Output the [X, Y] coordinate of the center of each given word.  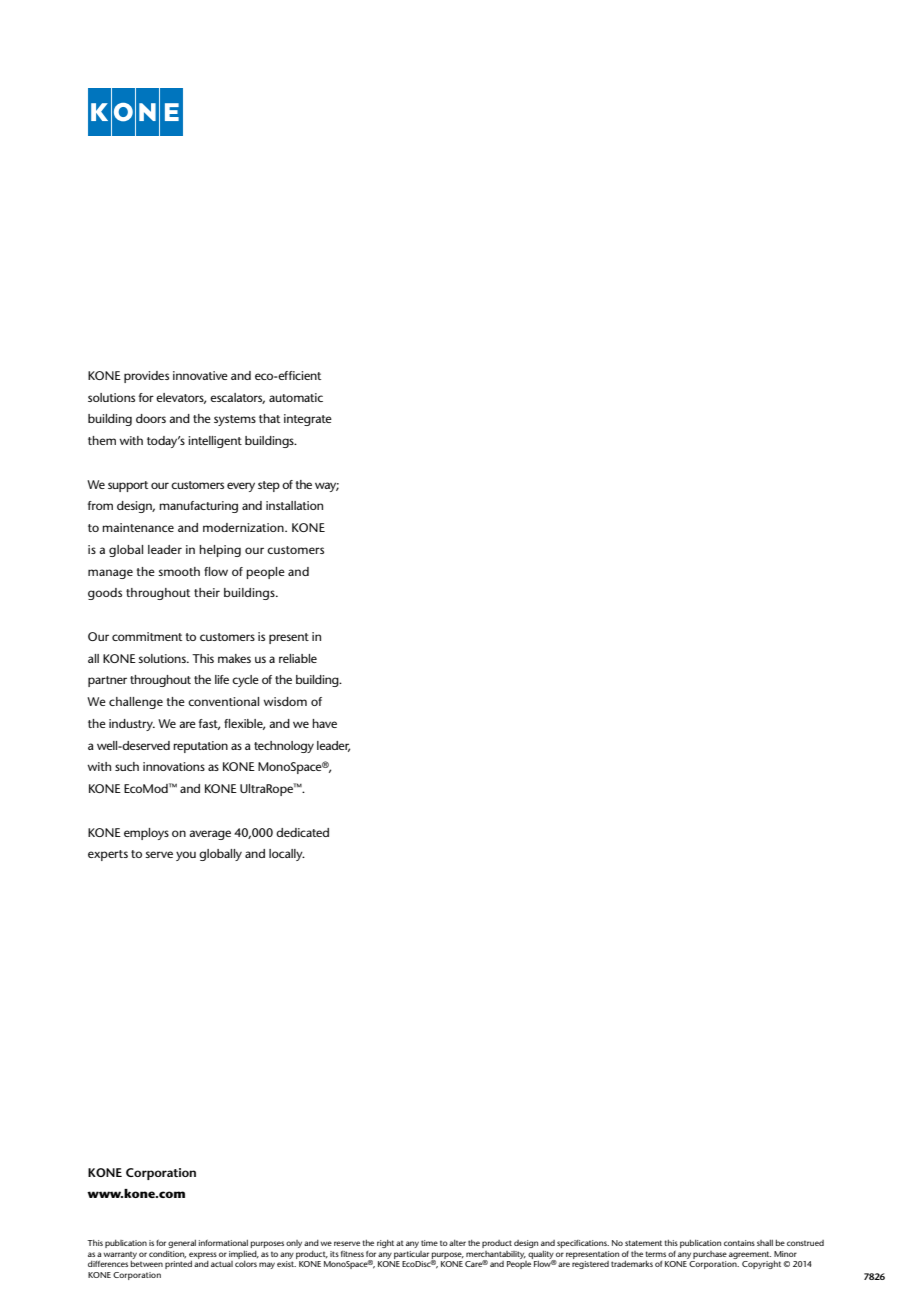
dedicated [302, 832]
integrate [308, 420]
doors [151, 418]
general [182, 1244]
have [324, 723]
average [210, 835]
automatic [296, 397]
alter [457, 1243]
